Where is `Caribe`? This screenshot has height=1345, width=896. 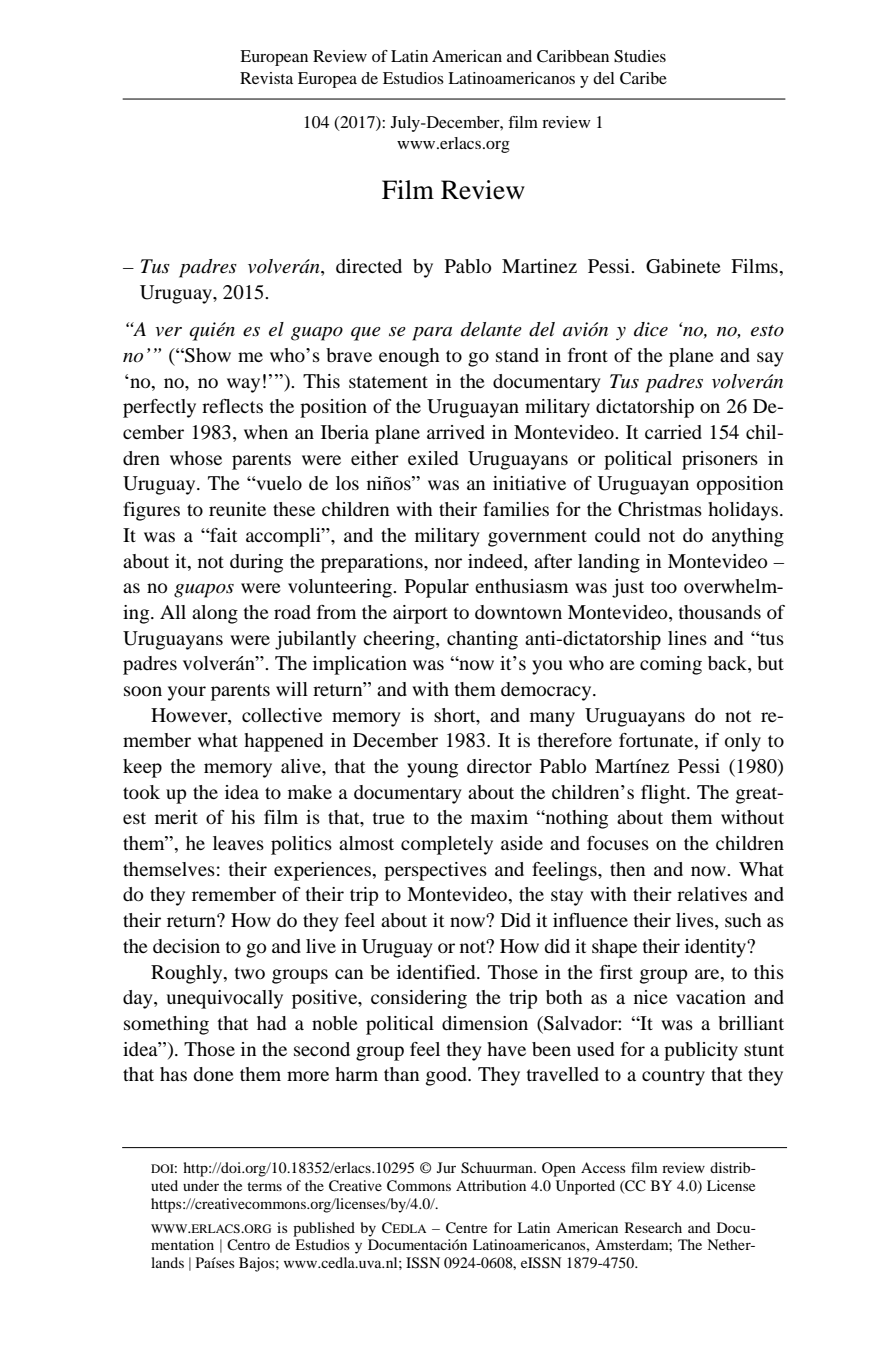 Caribe is located at coordinates (643, 78).
